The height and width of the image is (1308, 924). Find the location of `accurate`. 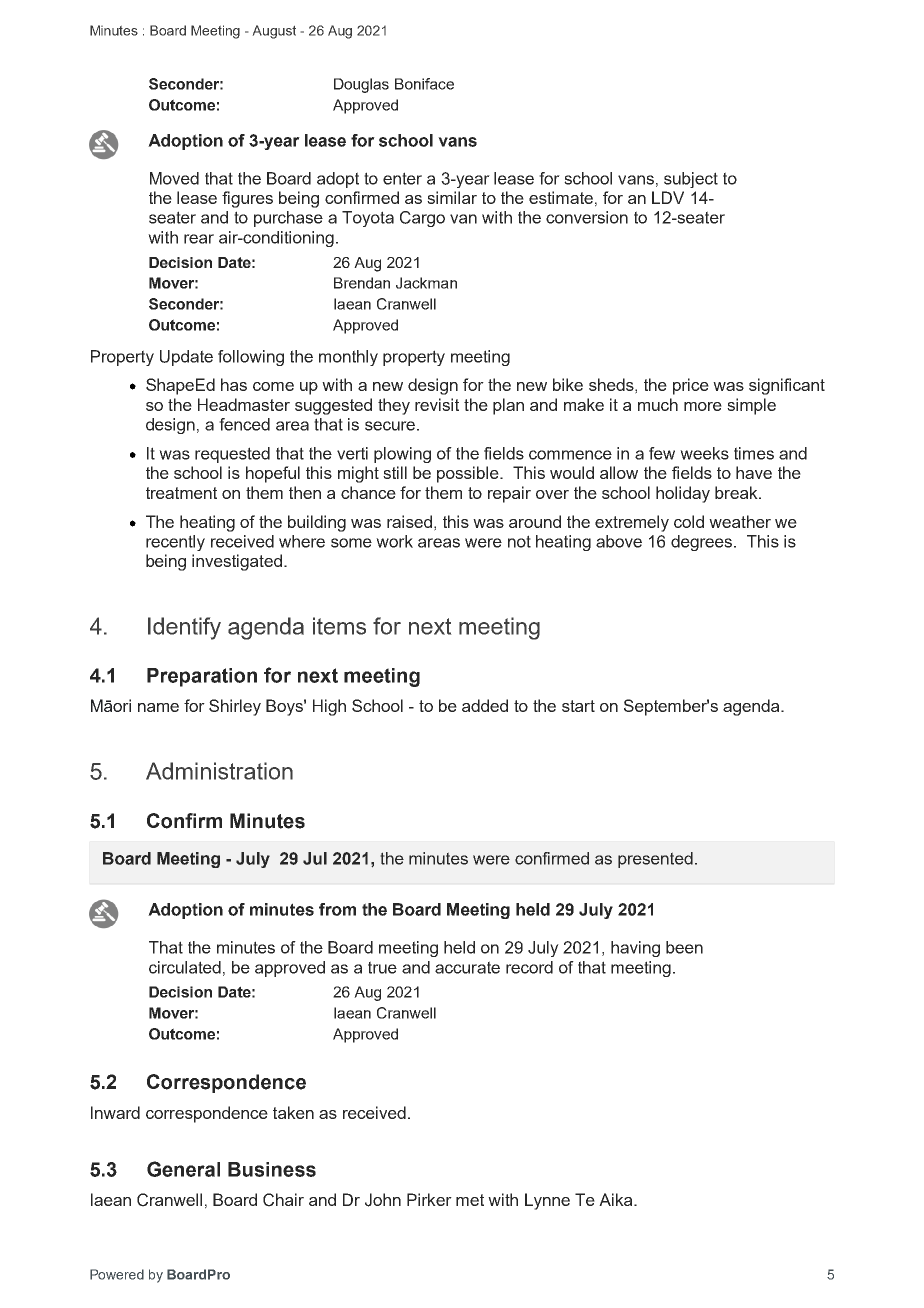

accurate is located at coordinates (467, 967).
